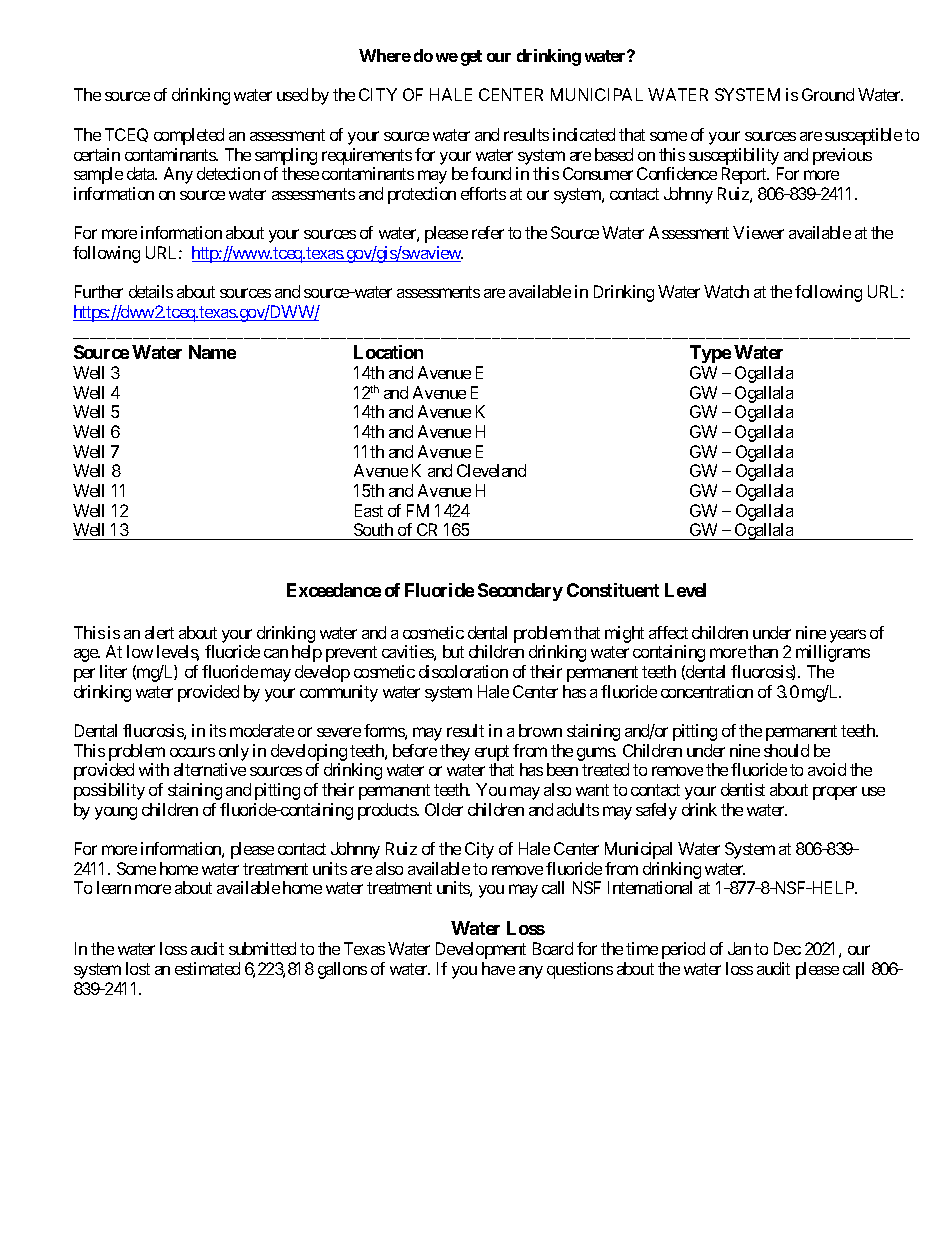 This image has width=952, height=1233. I want to click on get, so click(471, 58).
